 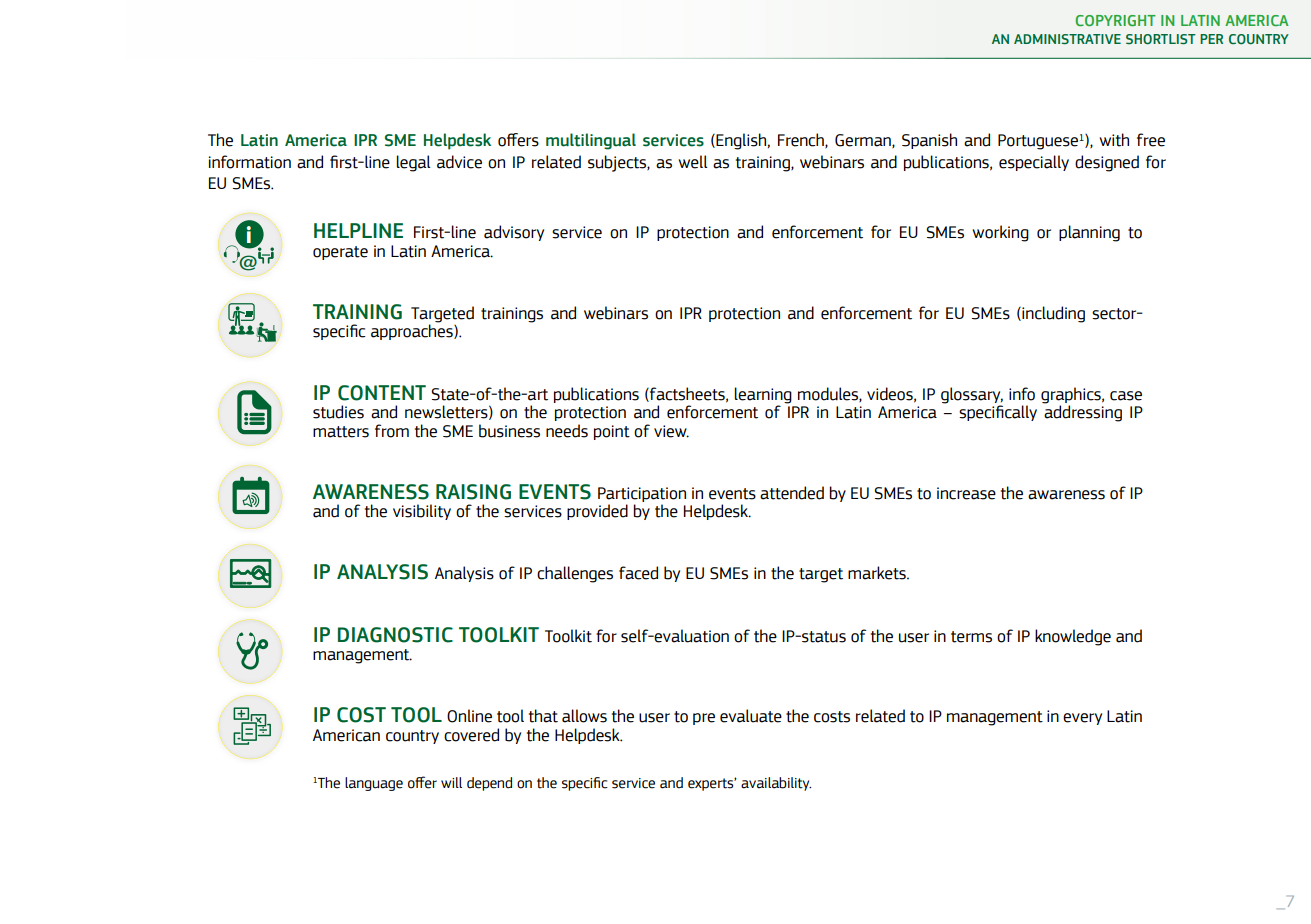 What do you see at coordinates (459, 162) in the screenshot?
I see `advice` at bounding box center [459, 162].
